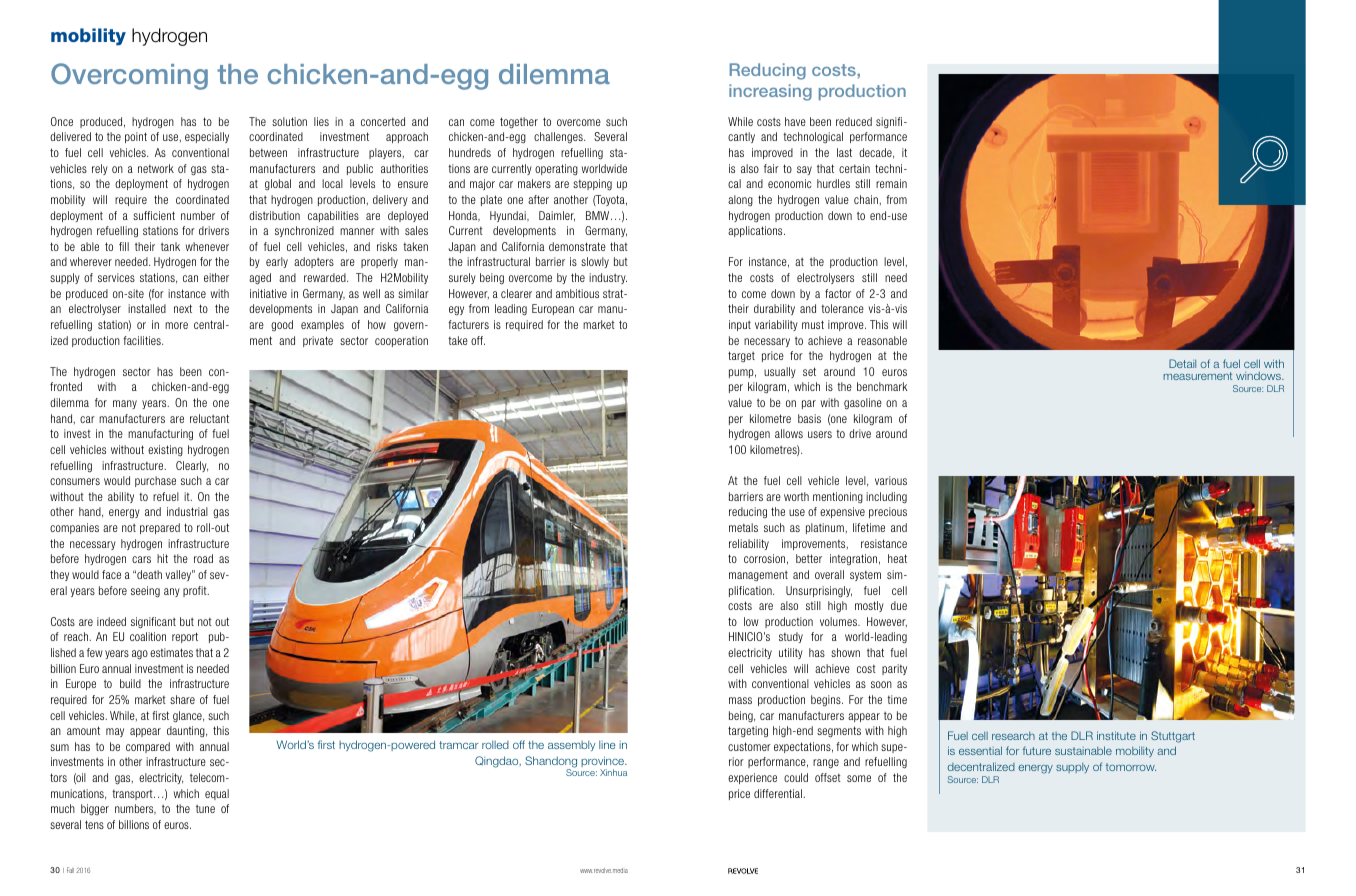 This page has height=896, width=1356. Describe the element at coordinates (854, 121) in the page. I see `reduced` at that location.
